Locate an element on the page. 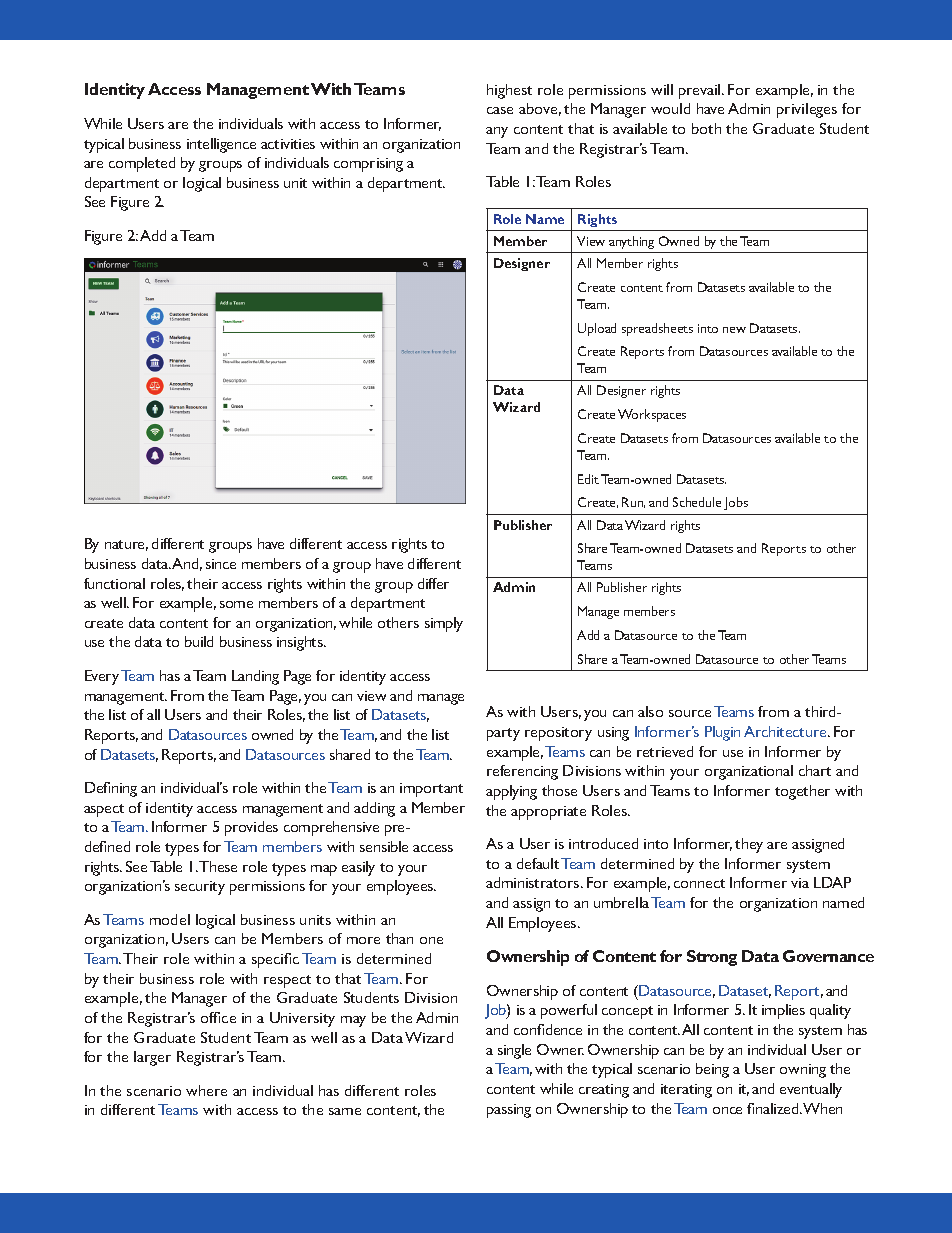 The width and height of the document is (952, 1233). nature is located at coordinates (126, 545).
